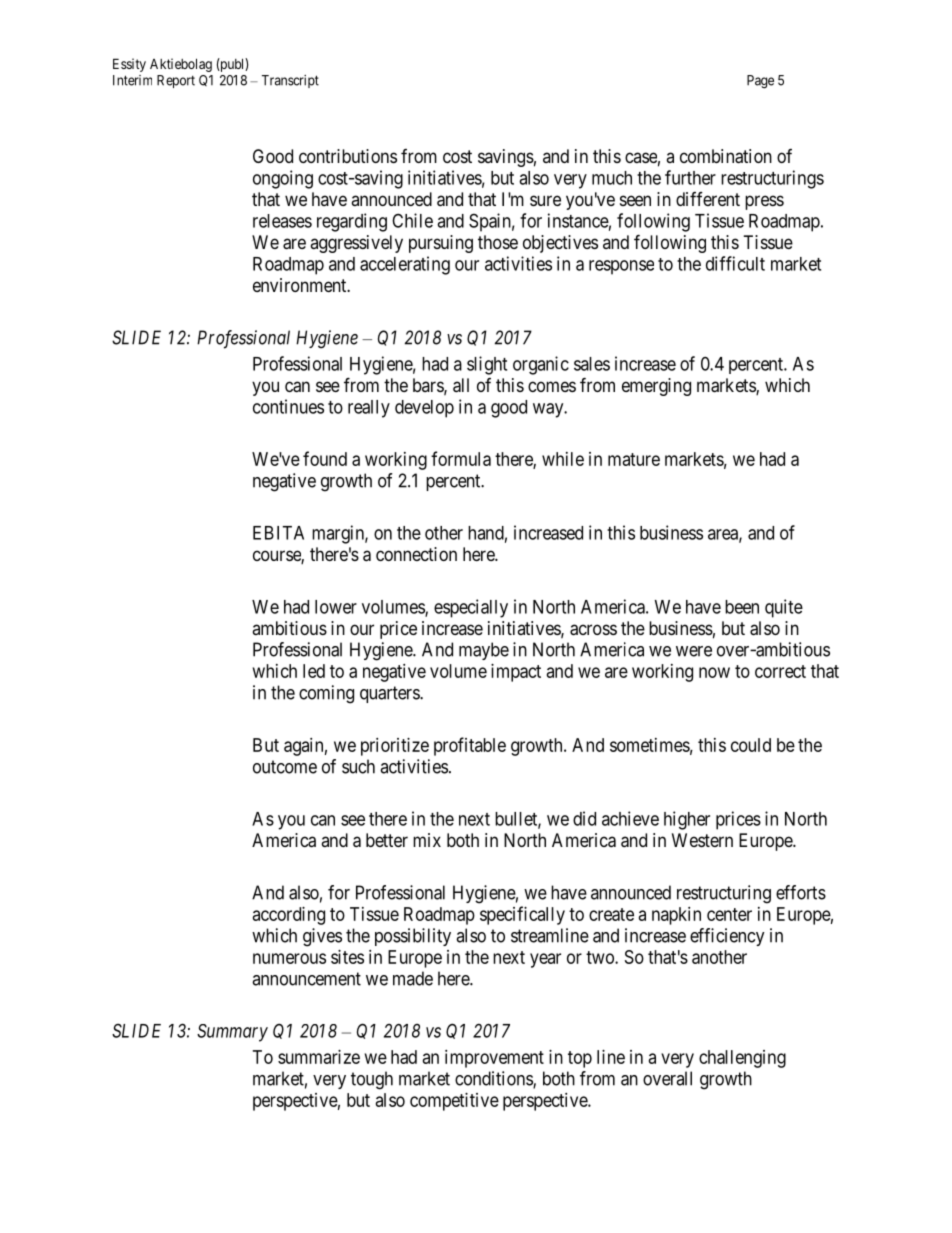  Describe the element at coordinates (348, 156) in the screenshot. I see `contributions` at that location.
